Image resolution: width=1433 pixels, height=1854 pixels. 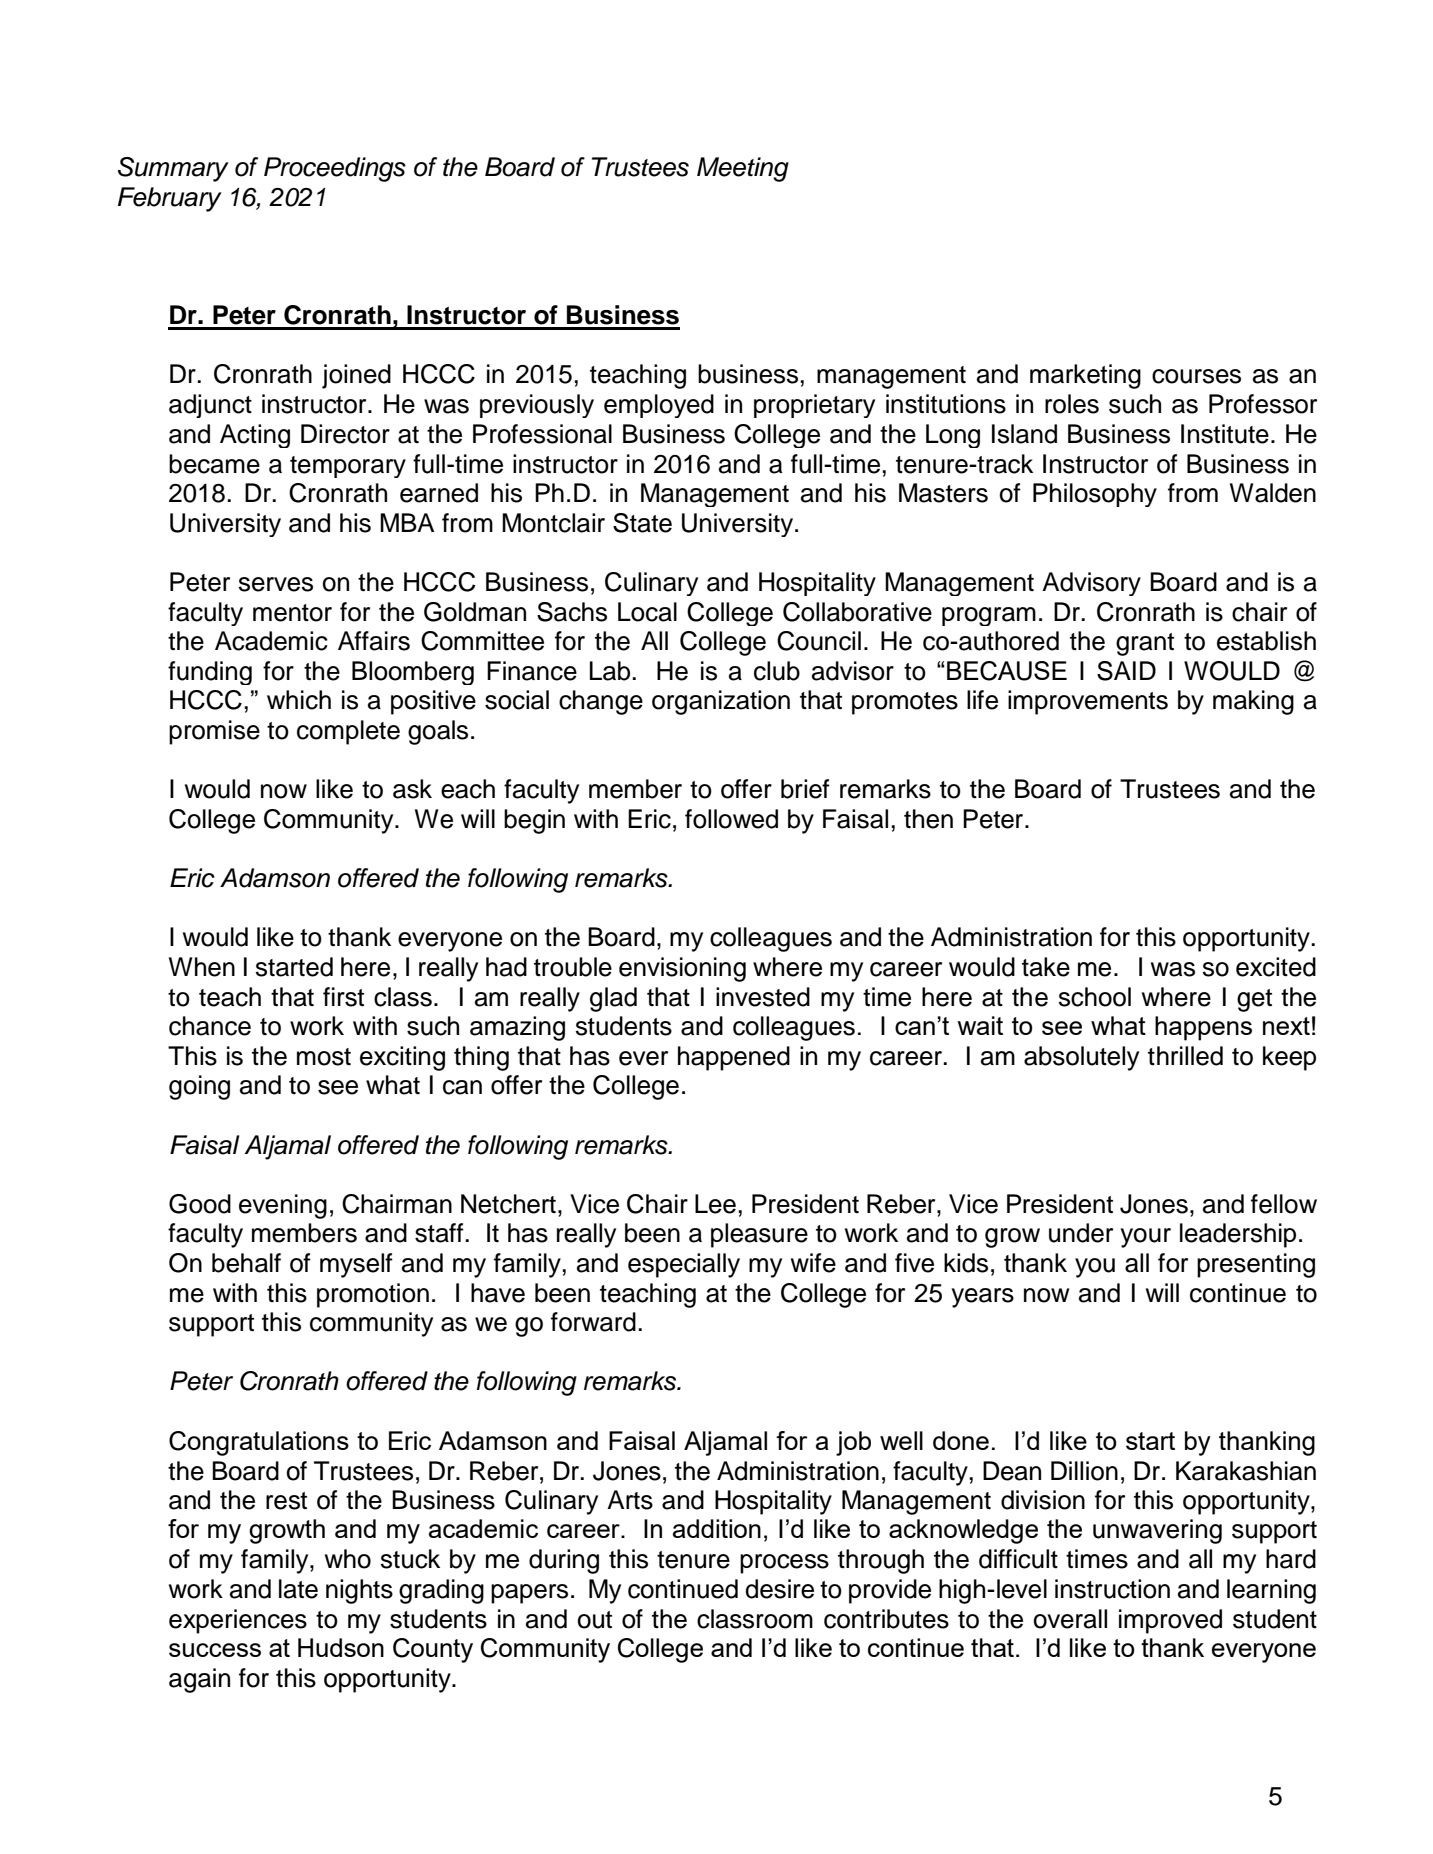 I want to click on Proceedings, so click(x=335, y=169).
